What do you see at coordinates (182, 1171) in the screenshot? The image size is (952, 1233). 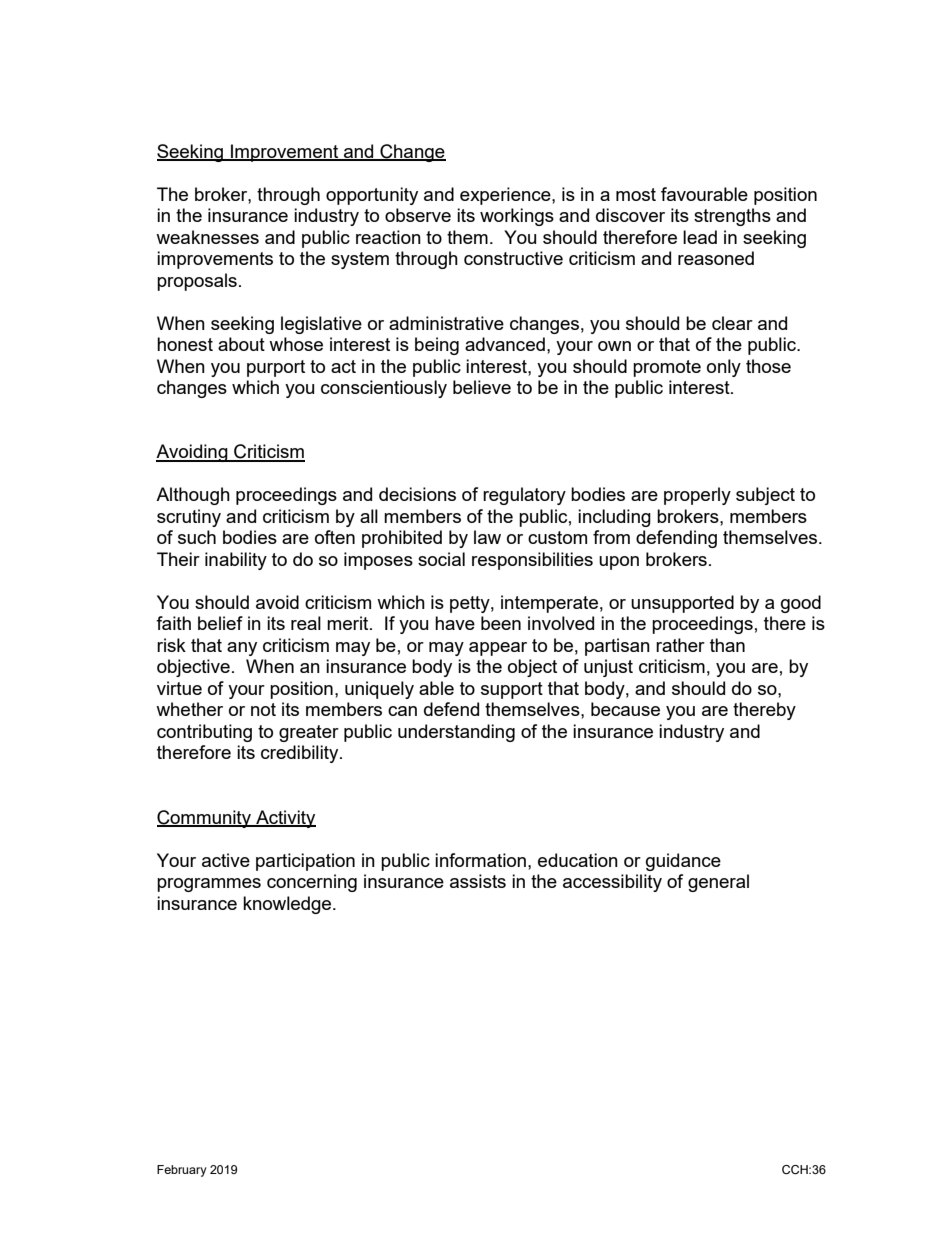 I see `February` at bounding box center [182, 1171].
